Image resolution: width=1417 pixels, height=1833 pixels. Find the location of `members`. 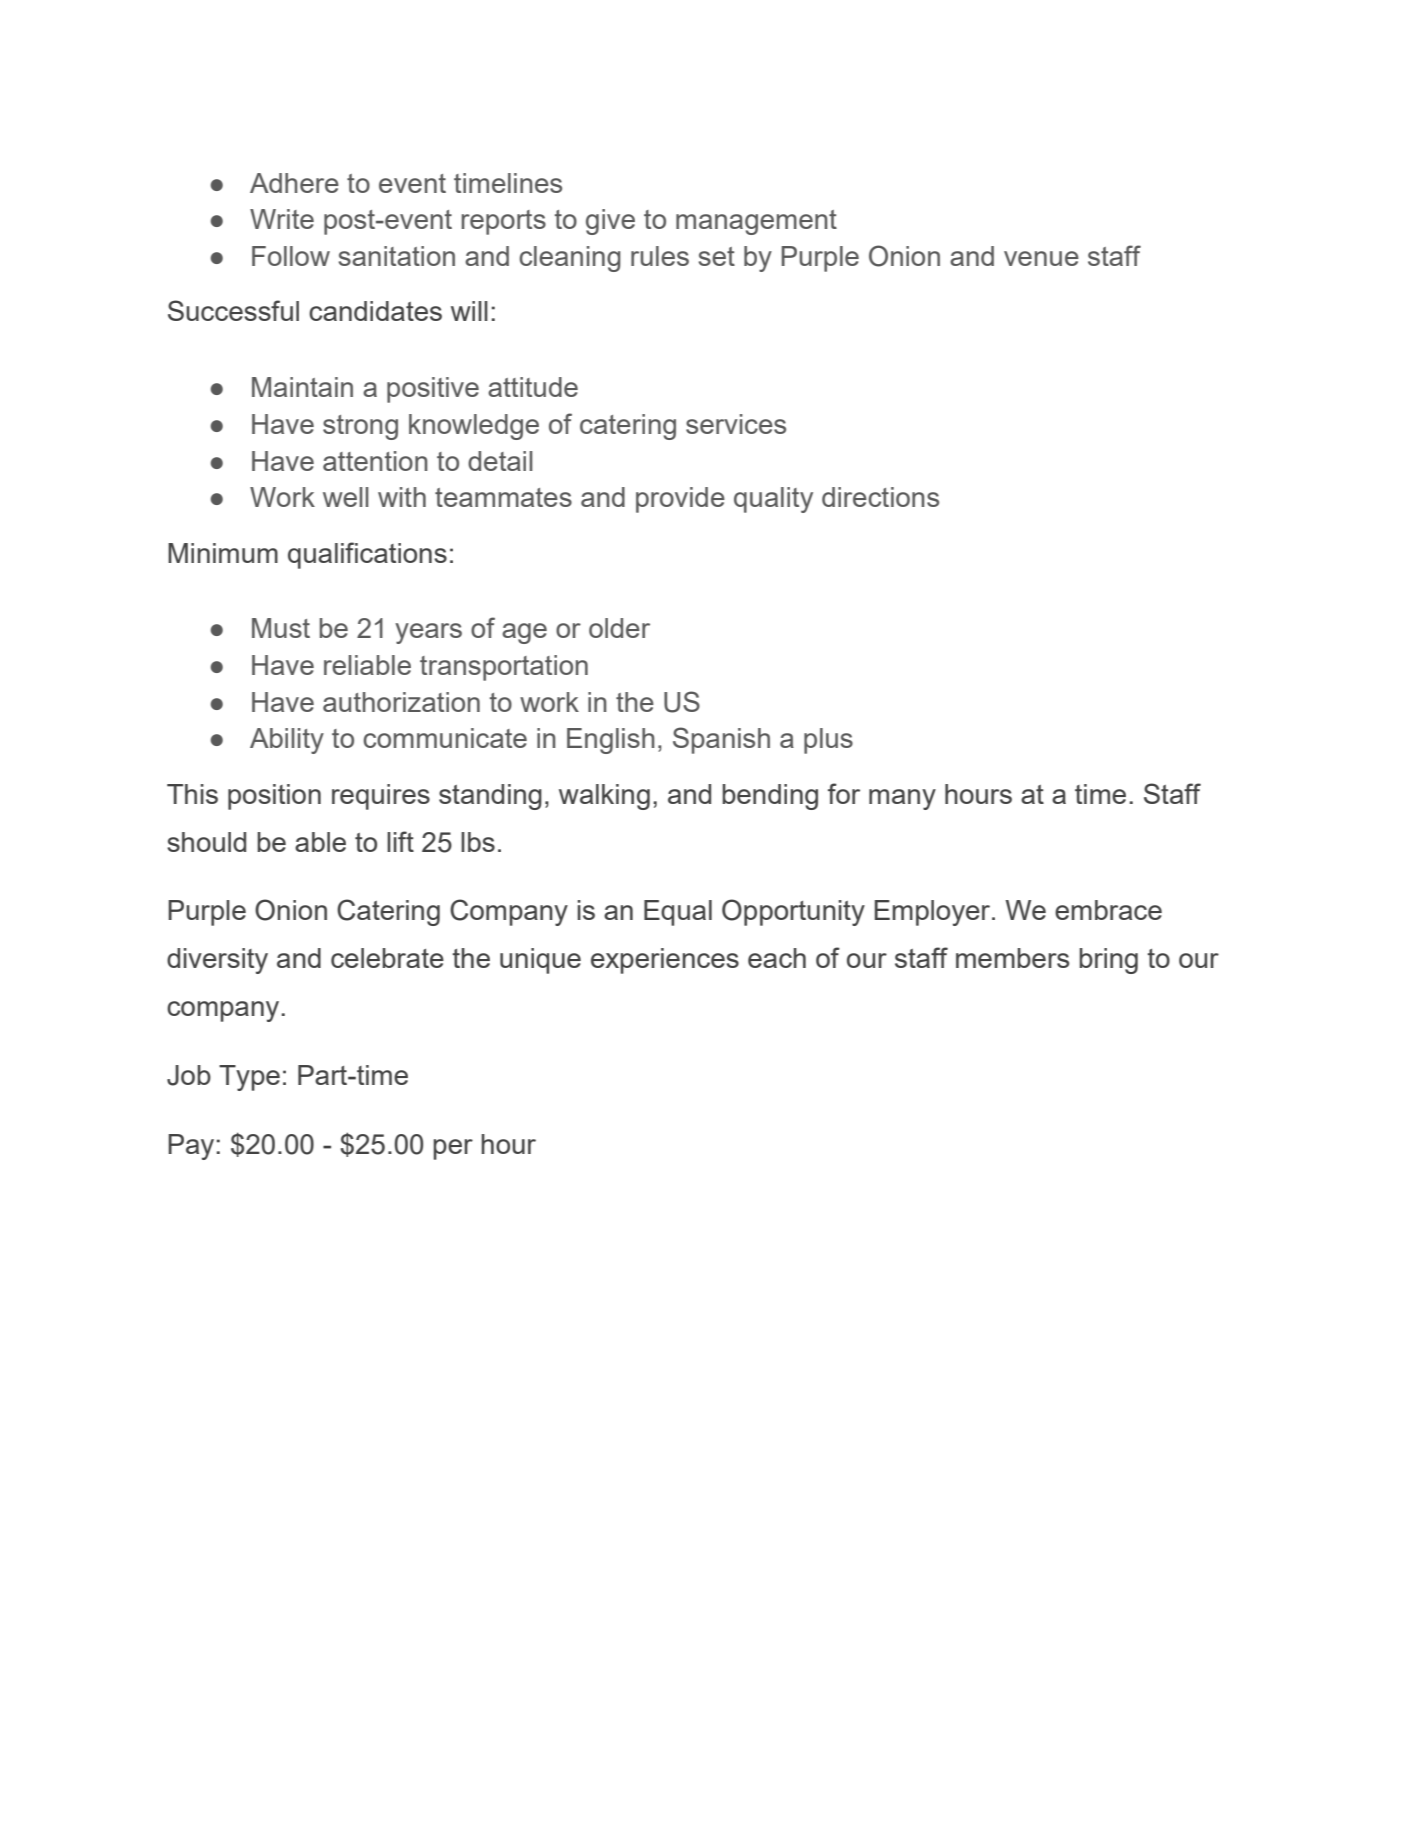

members is located at coordinates (1012, 958).
